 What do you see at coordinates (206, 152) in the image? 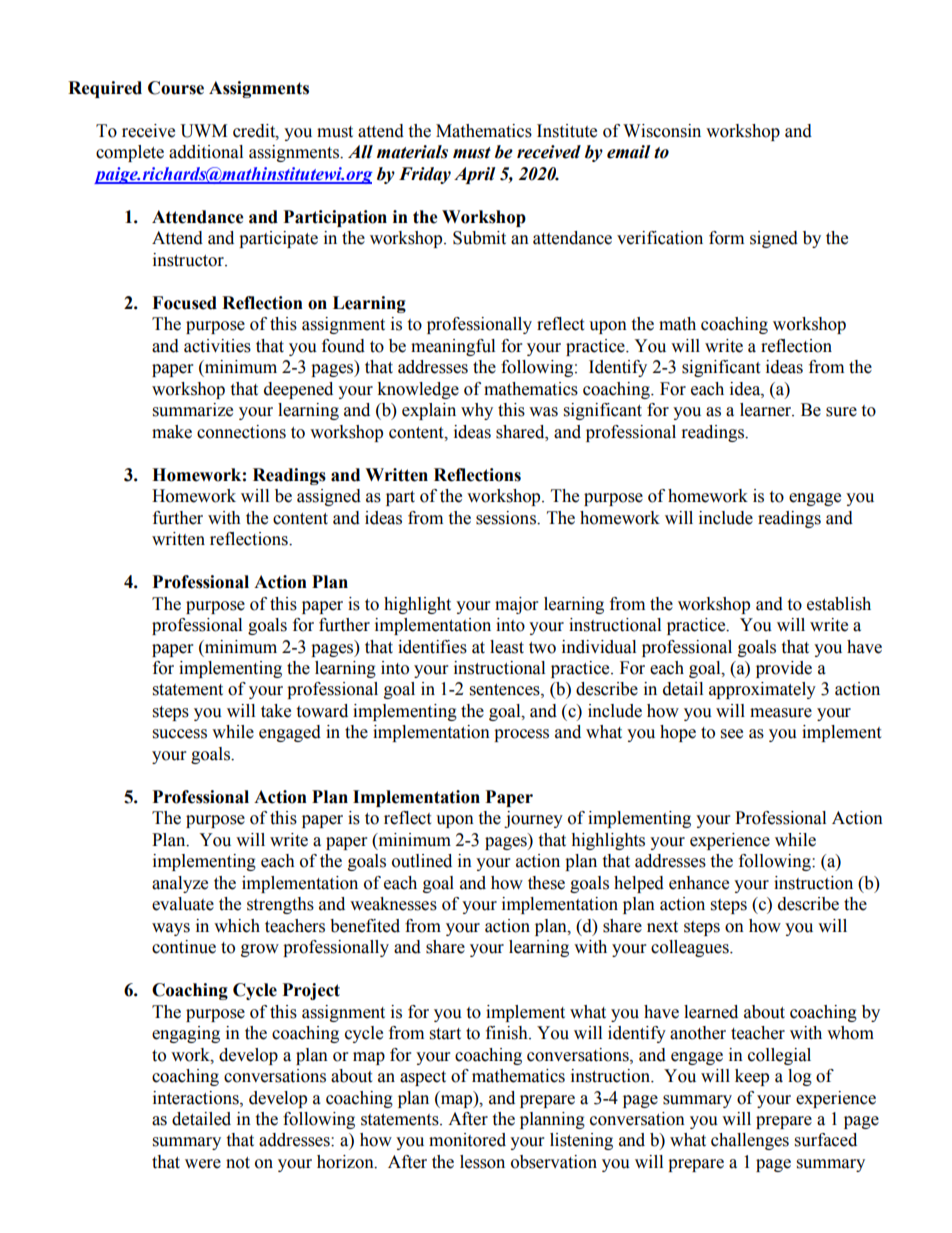
I see `additional` at bounding box center [206, 152].
